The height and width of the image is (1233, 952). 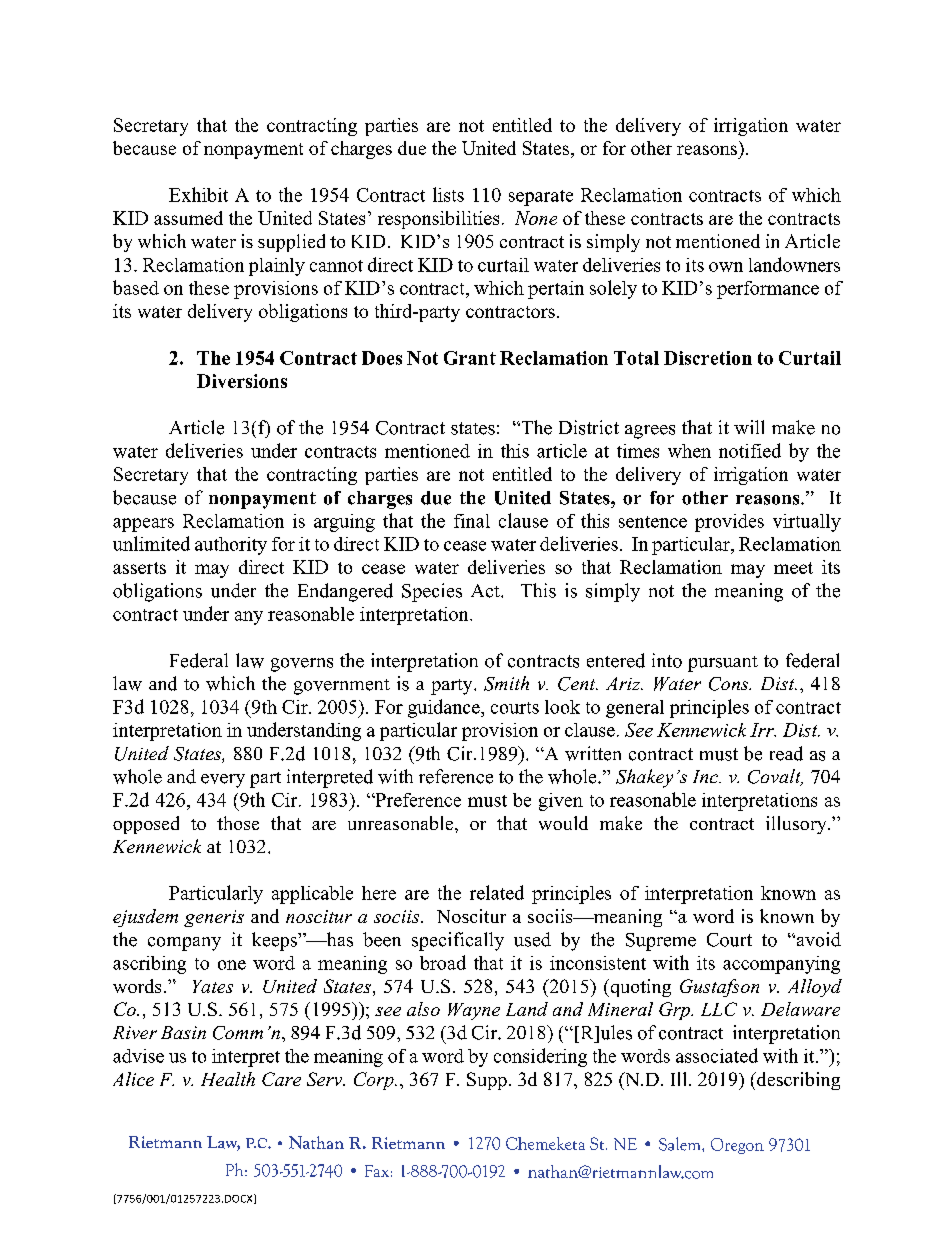 What do you see at coordinates (242, 381) in the image?
I see `Diversions` at bounding box center [242, 381].
